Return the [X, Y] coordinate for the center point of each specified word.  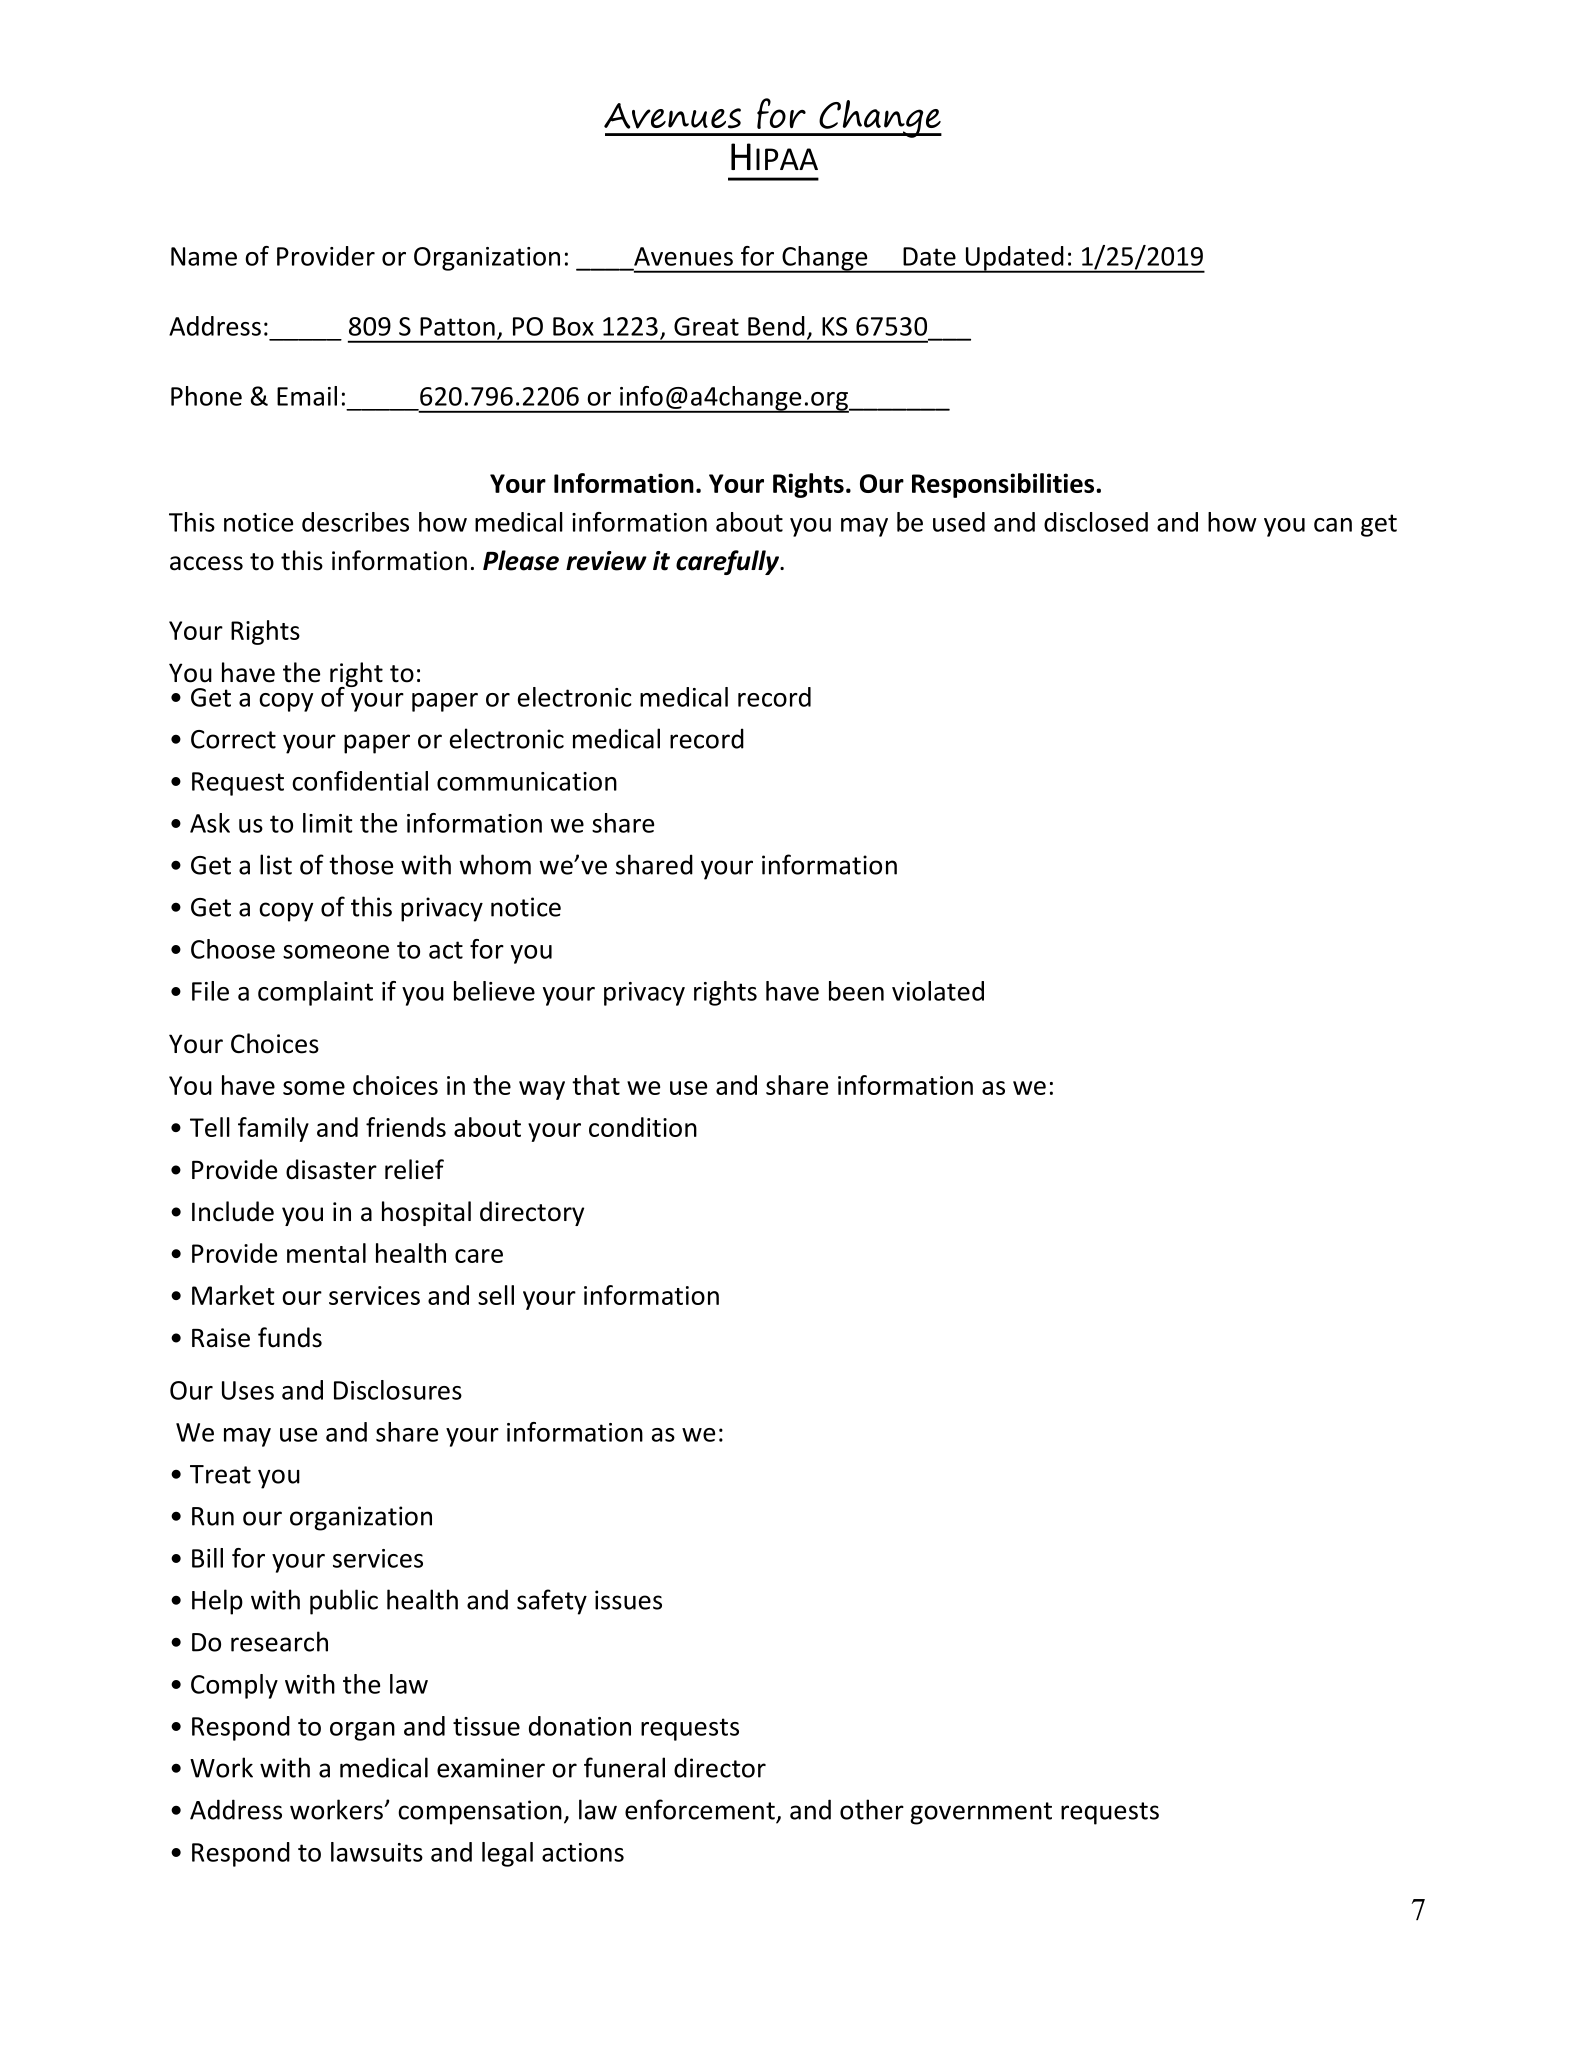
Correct [233, 739]
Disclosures [398, 1390]
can [1333, 525]
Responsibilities [1004, 485]
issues [628, 1600]
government [981, 1813]
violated [938, 991]
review [606, 561]
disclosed [1096, 522]
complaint [315, 993]
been [856, 991]
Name [204, 256]
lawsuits [377, 1852]
